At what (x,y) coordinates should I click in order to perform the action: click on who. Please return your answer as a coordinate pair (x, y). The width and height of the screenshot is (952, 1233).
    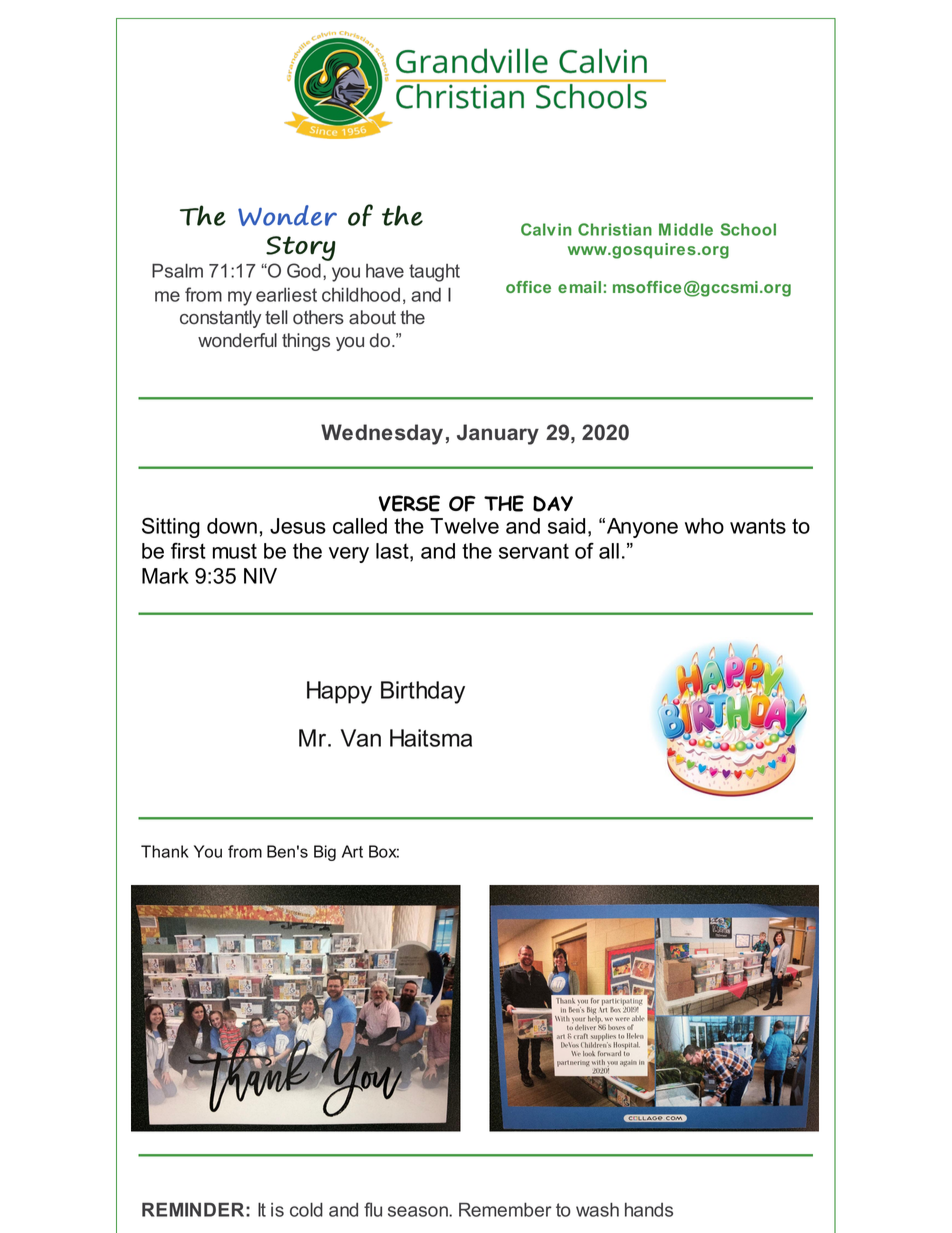
    Looking at the image, I should click on (704, 526).
